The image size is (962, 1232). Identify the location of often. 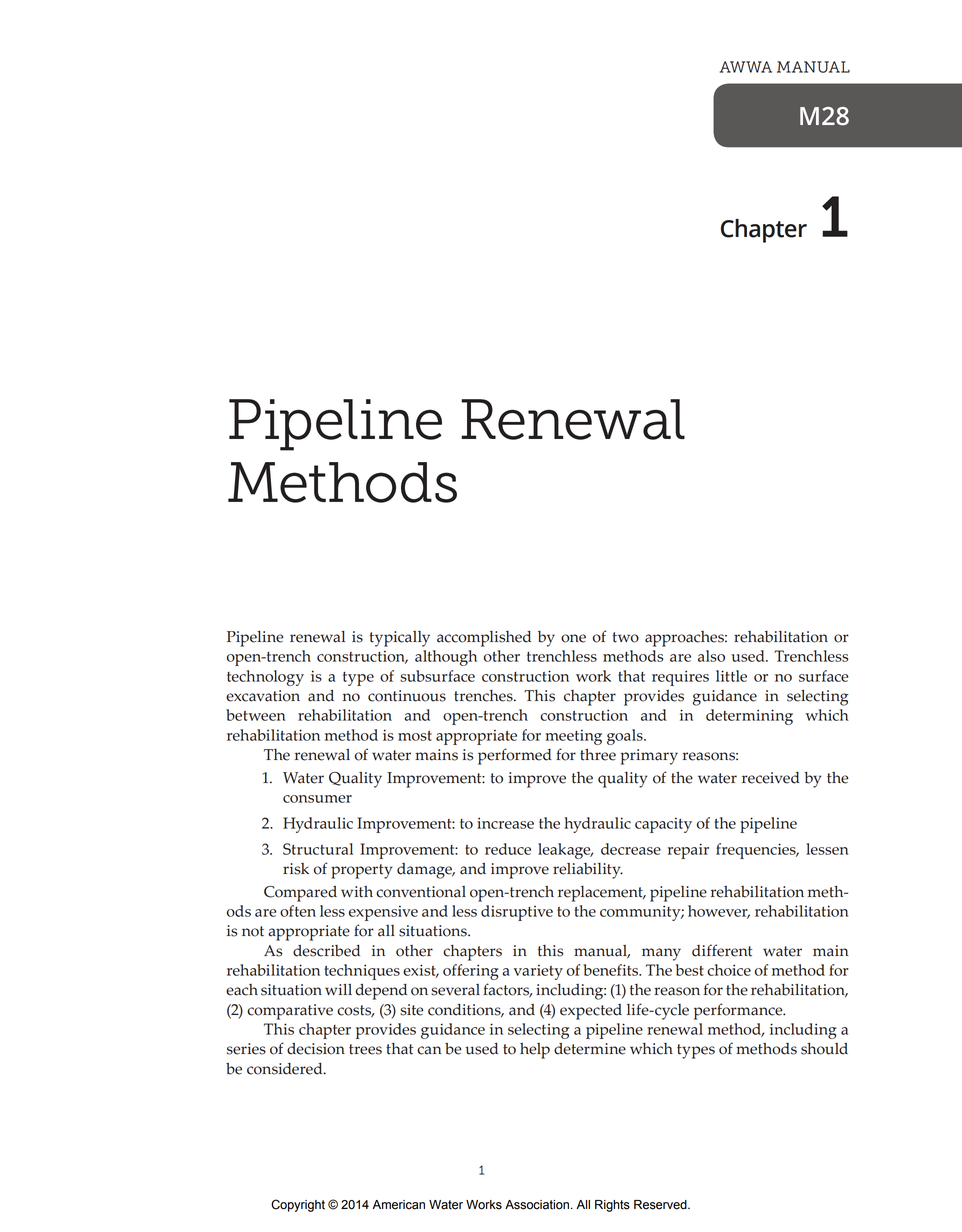
(298, 911).
